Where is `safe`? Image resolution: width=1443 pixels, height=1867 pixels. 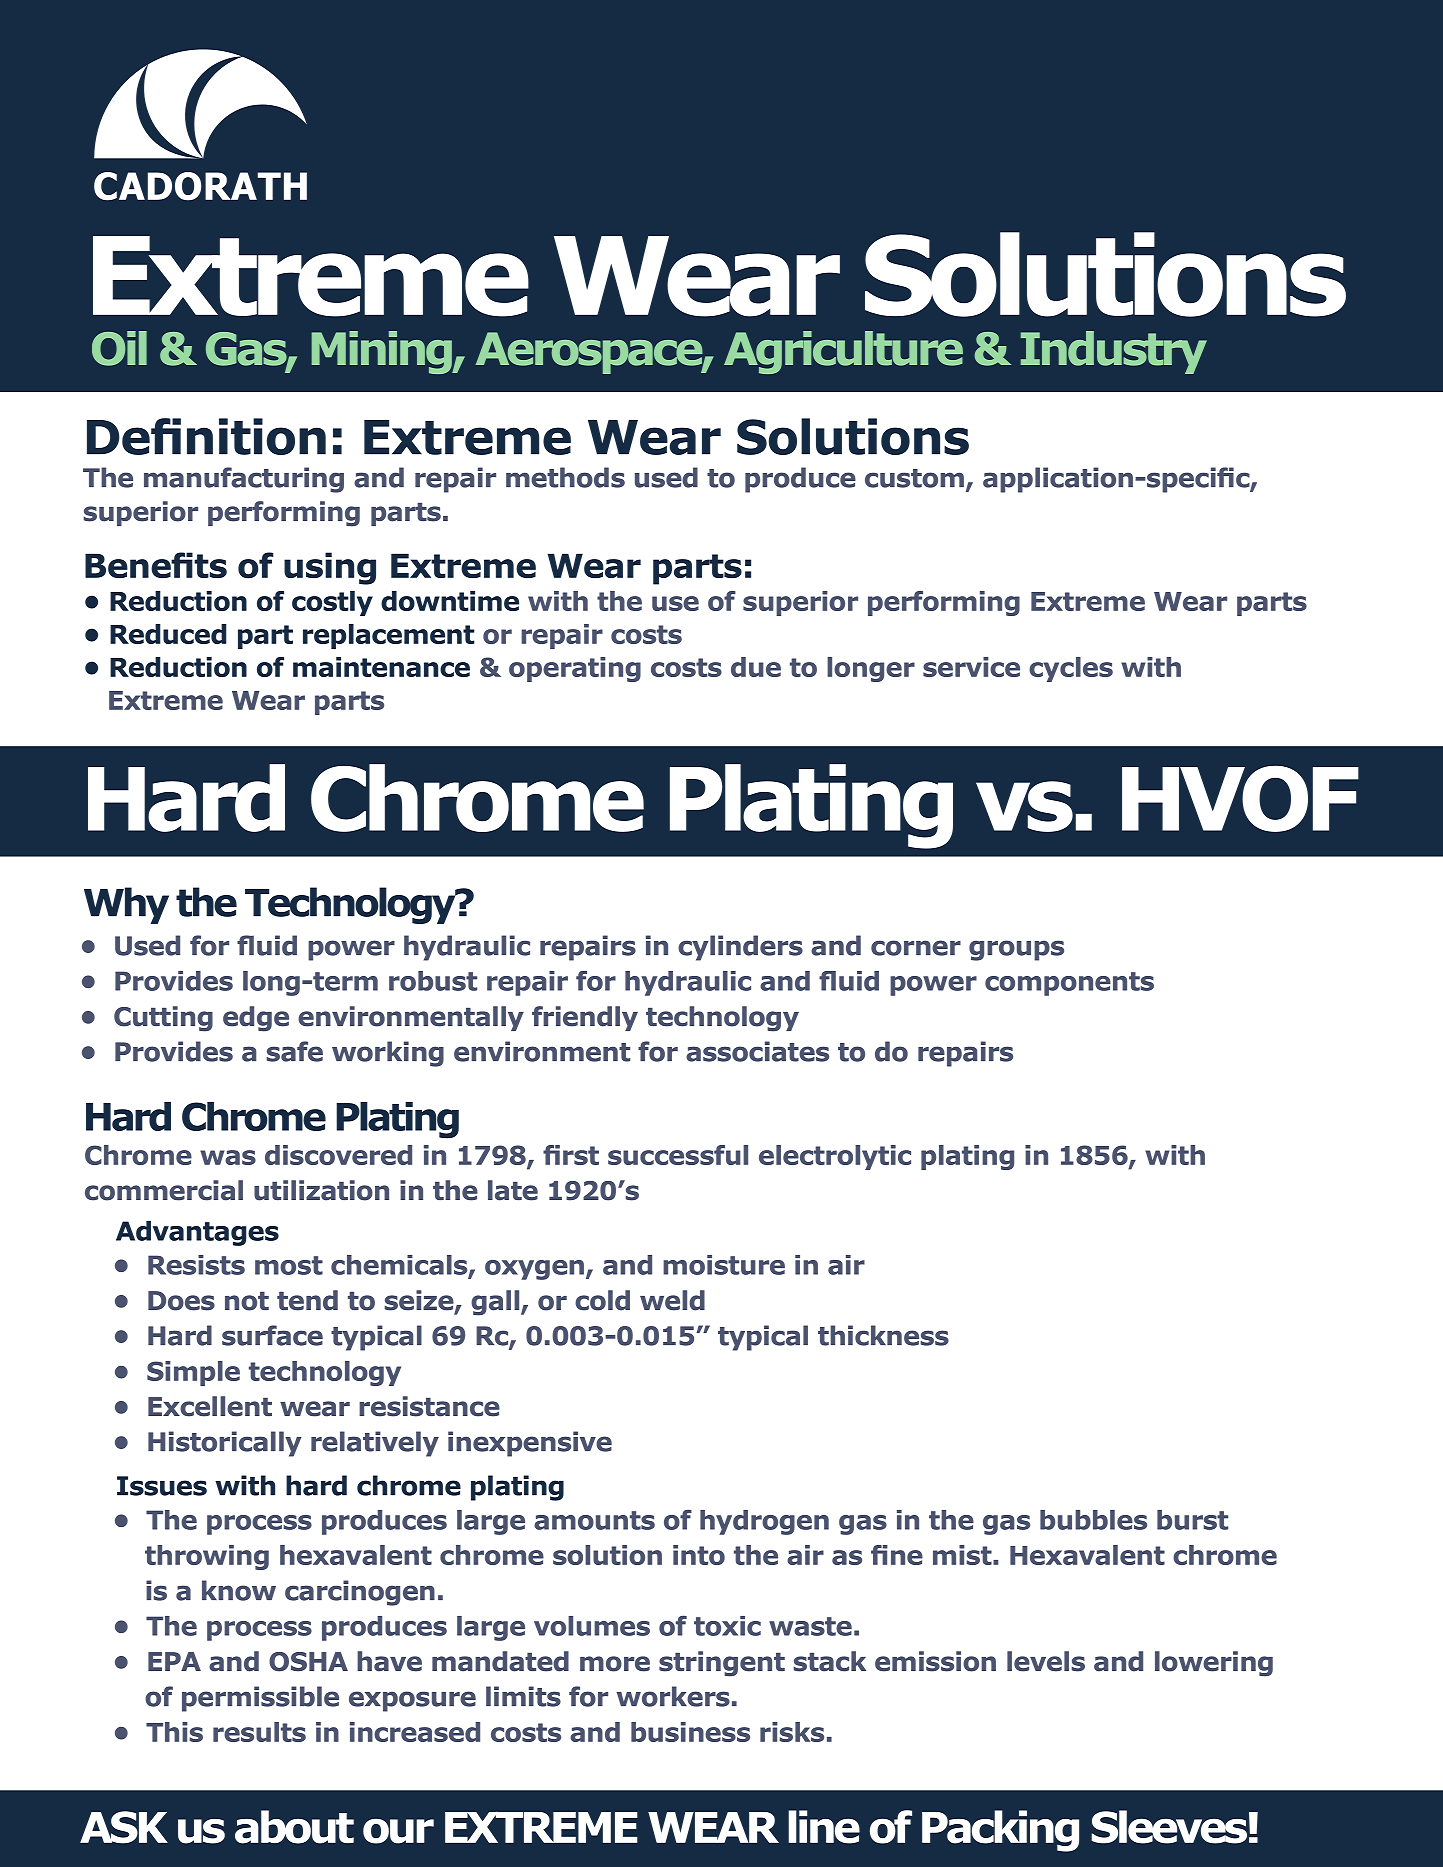
safe is located at coordinates (294, 1051).
